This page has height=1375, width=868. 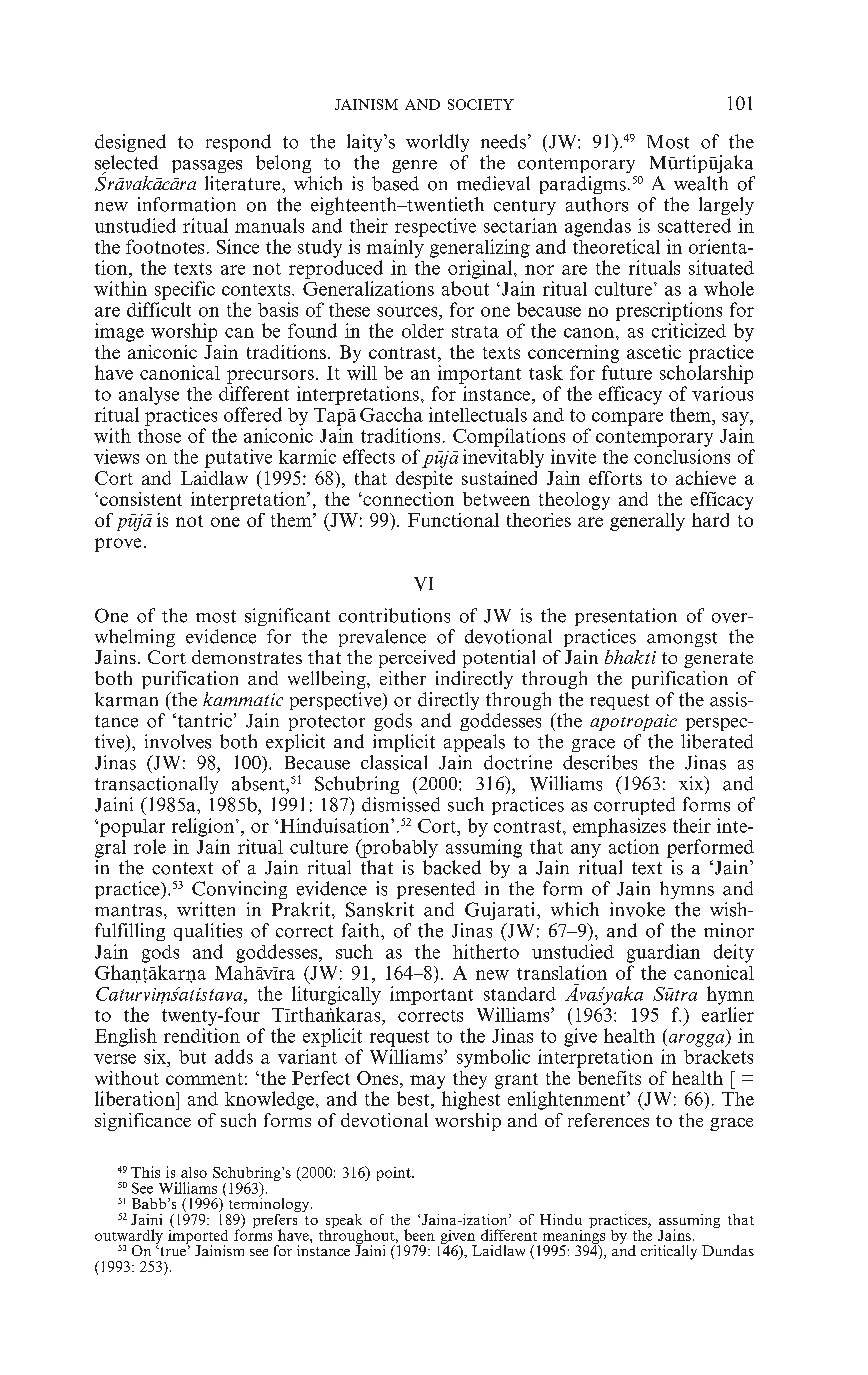 I want to click on passages, so click(x=207, y=166).
